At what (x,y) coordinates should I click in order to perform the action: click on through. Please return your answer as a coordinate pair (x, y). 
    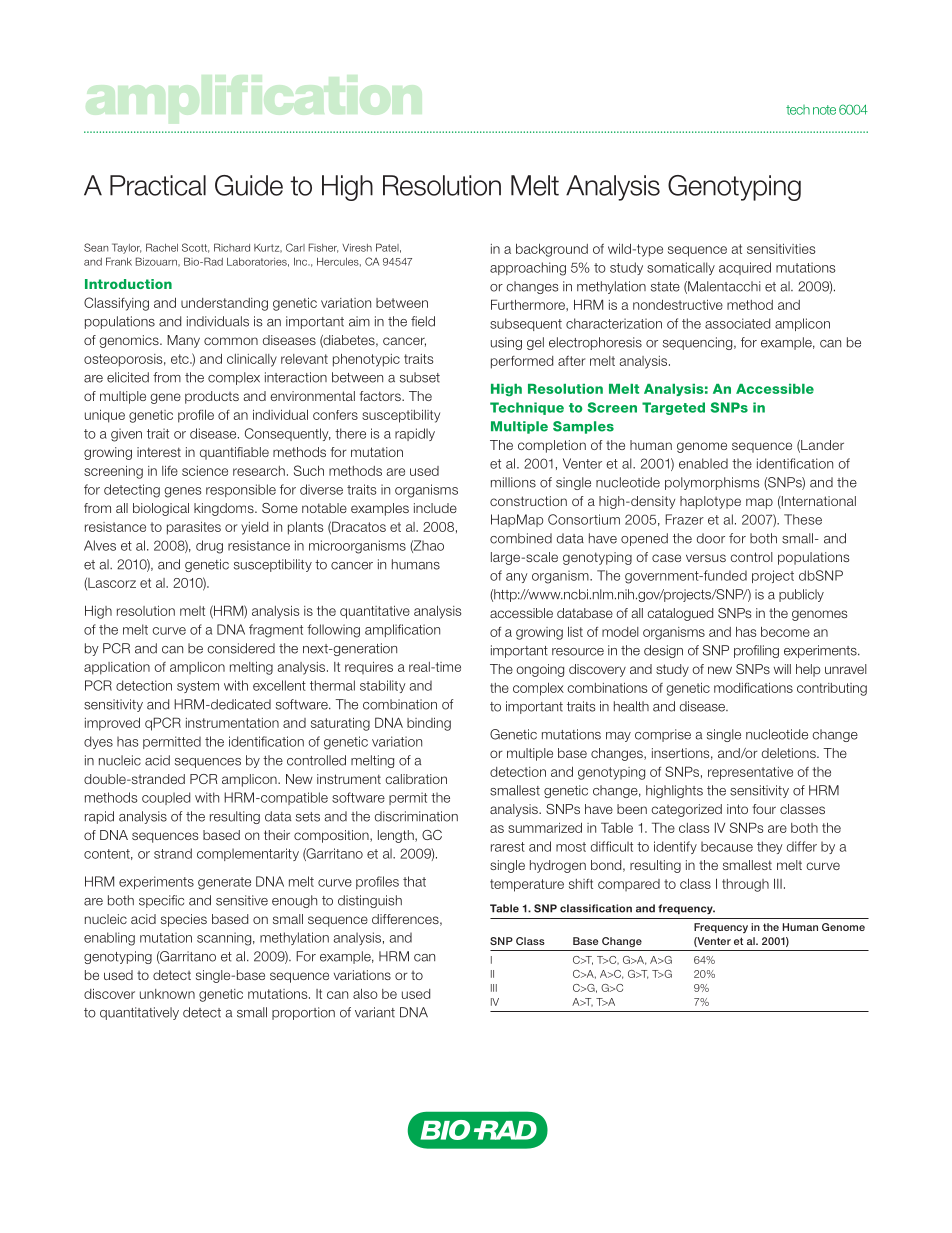
    Looking at the image, I should click on (745, 885).
